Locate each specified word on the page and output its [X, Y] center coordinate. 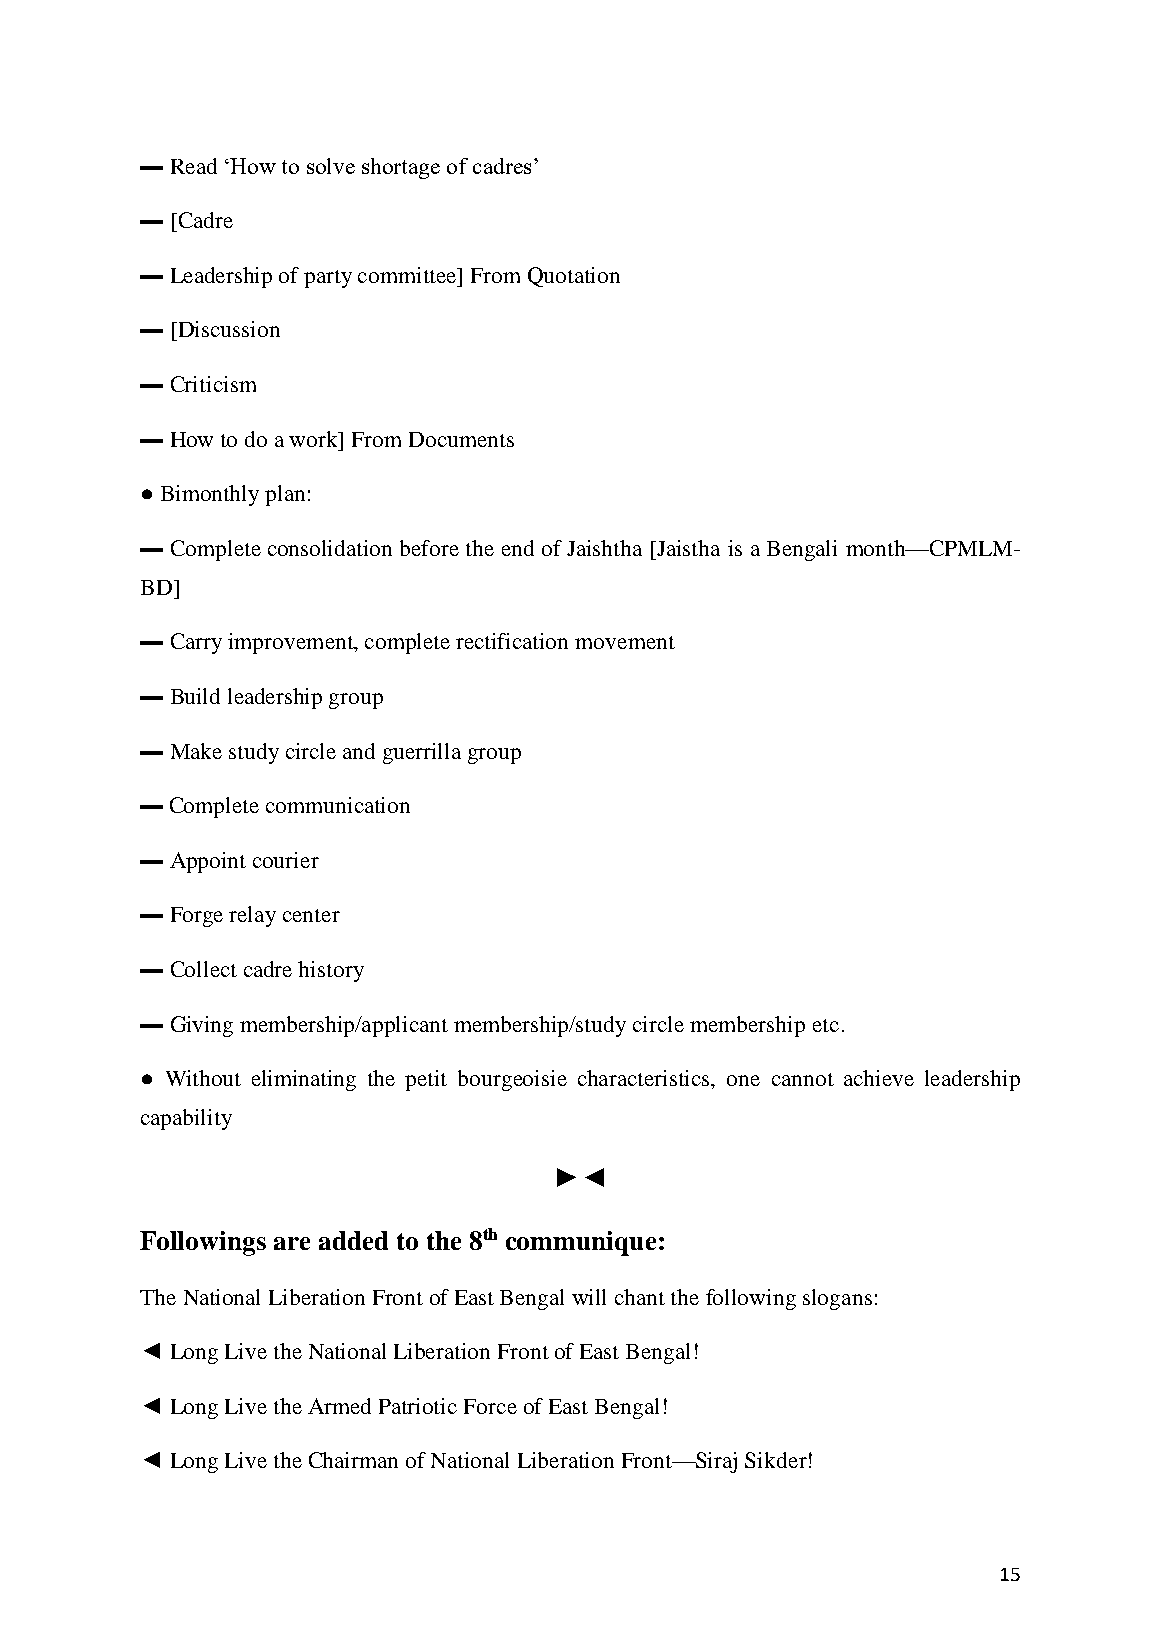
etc [826, 1025]
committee [408, 275]
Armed [339, 1406]
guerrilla [422, 753]
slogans [837, 1299]
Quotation [574, 277]
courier [286, 860]
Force [490, 1406]
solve [331, 166]
